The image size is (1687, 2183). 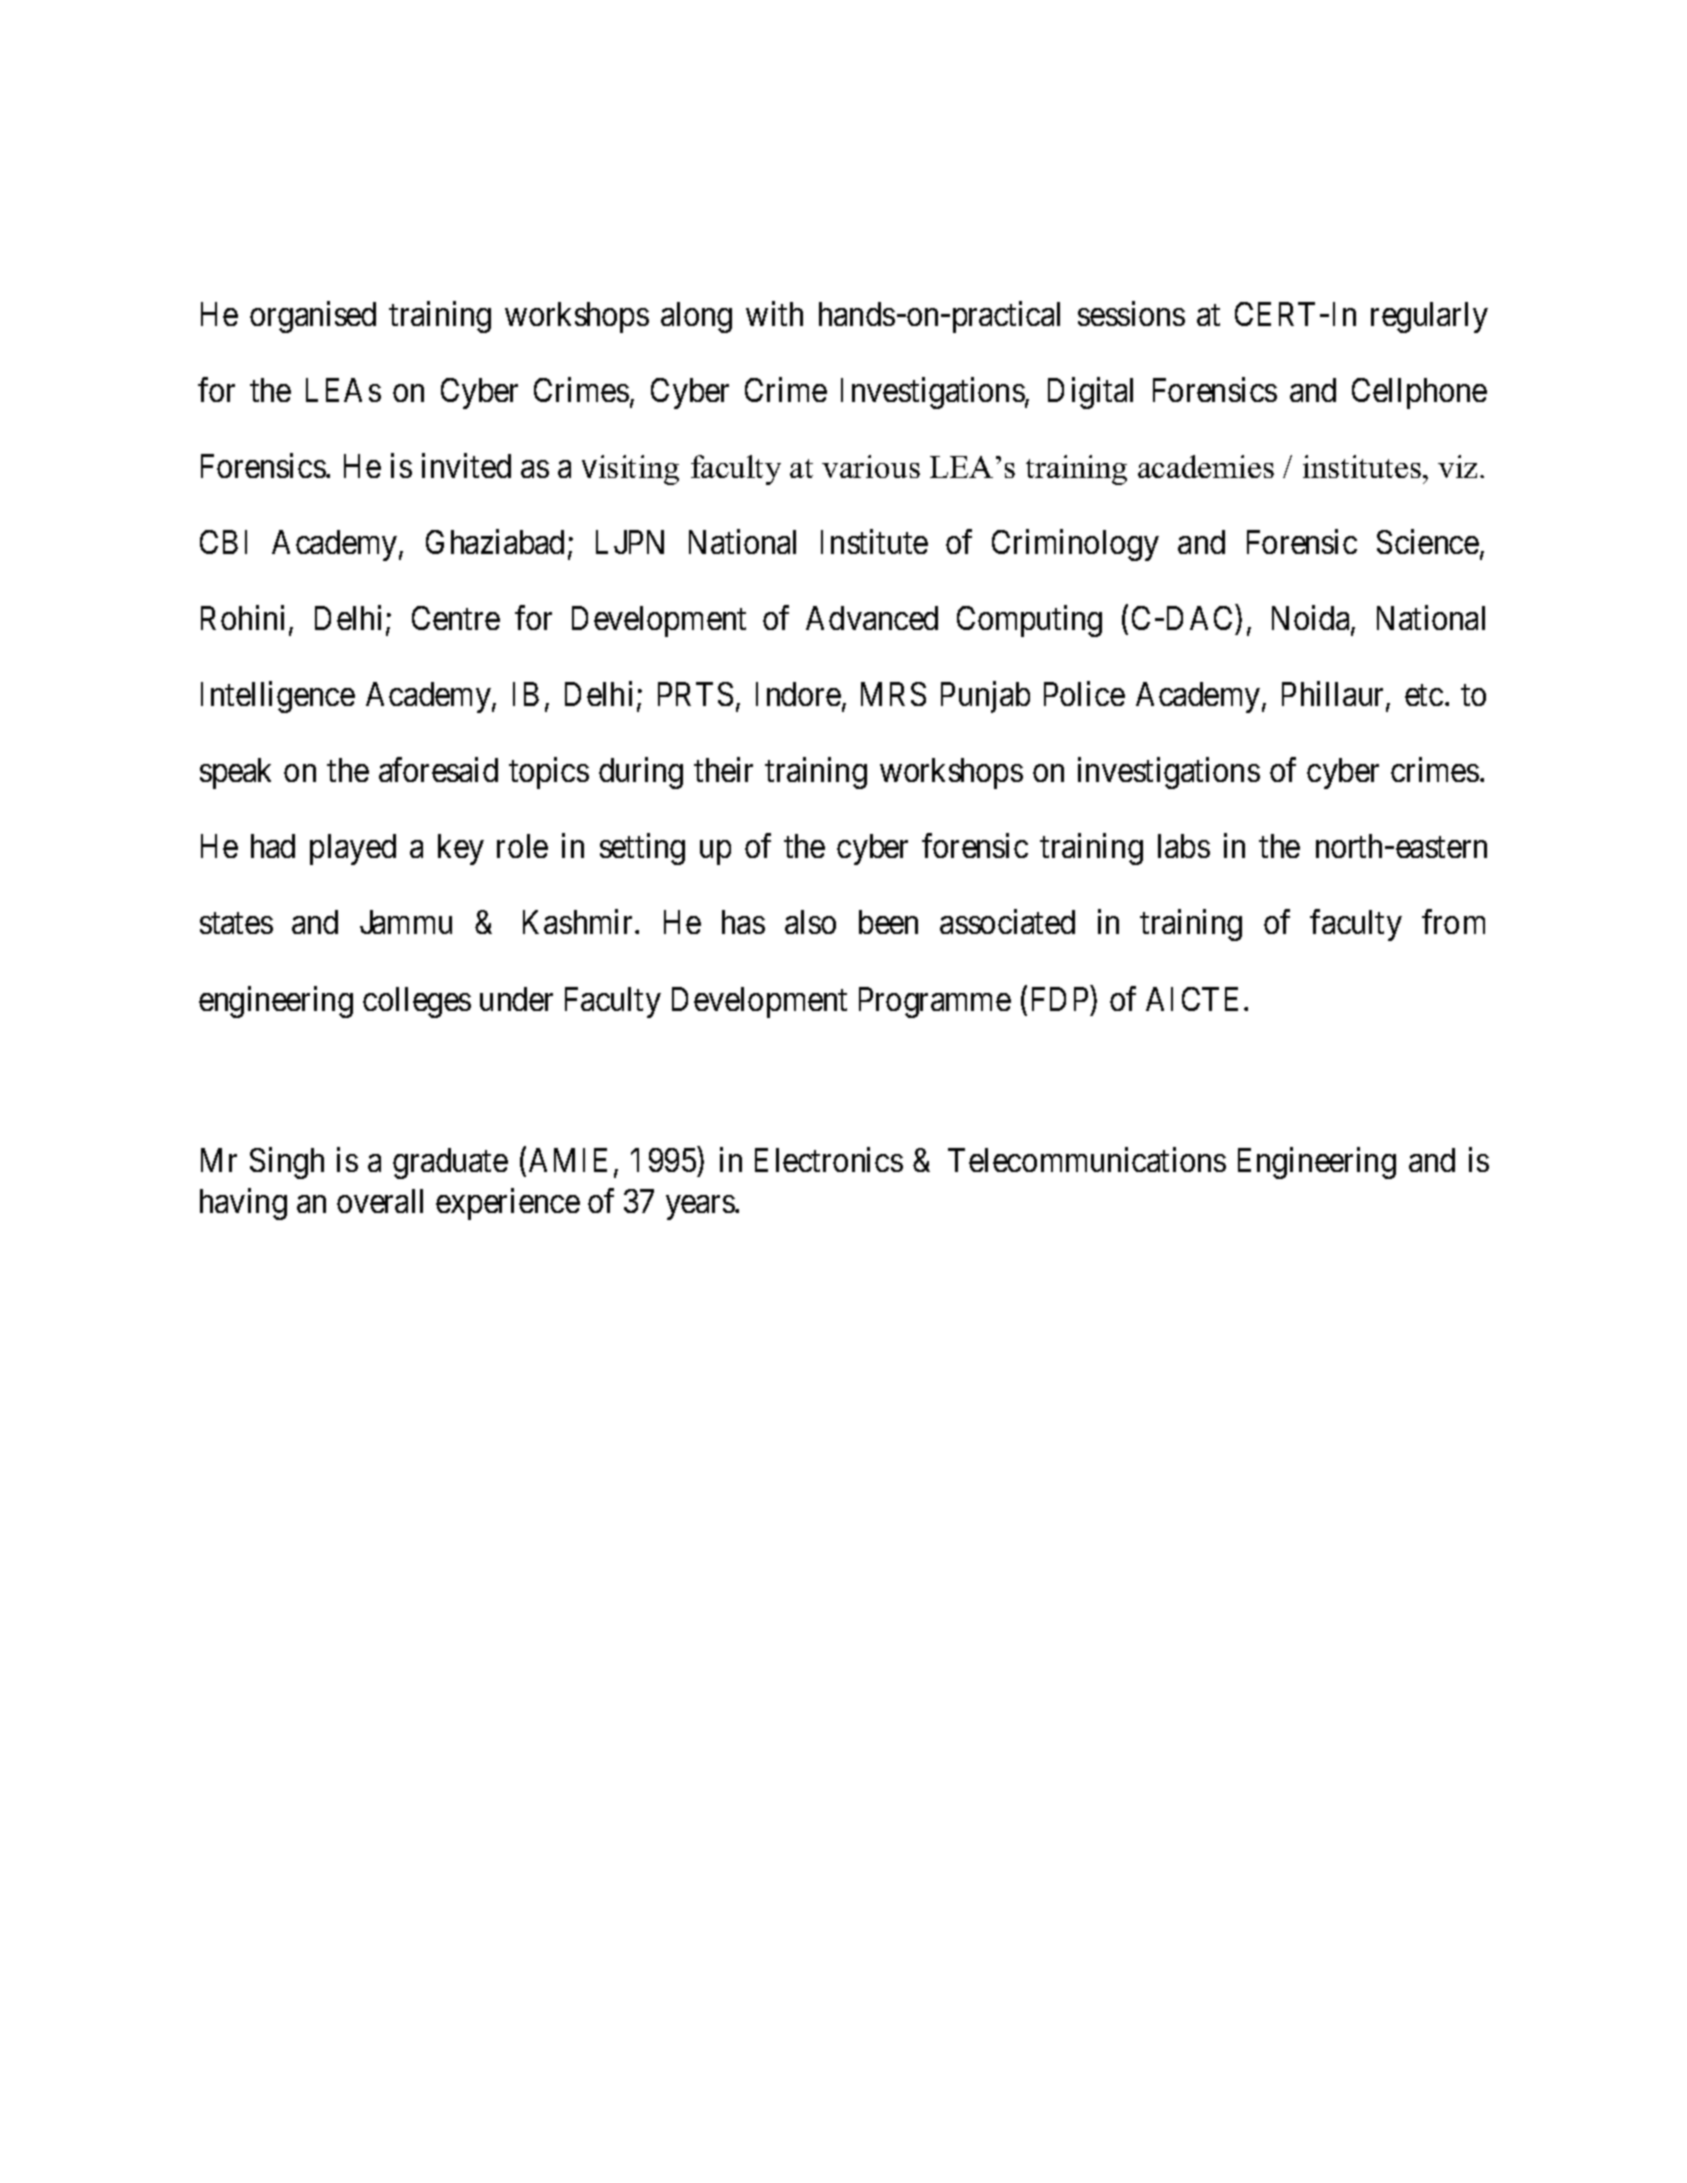 I want to click on organised, so click(x=313, y=317).
